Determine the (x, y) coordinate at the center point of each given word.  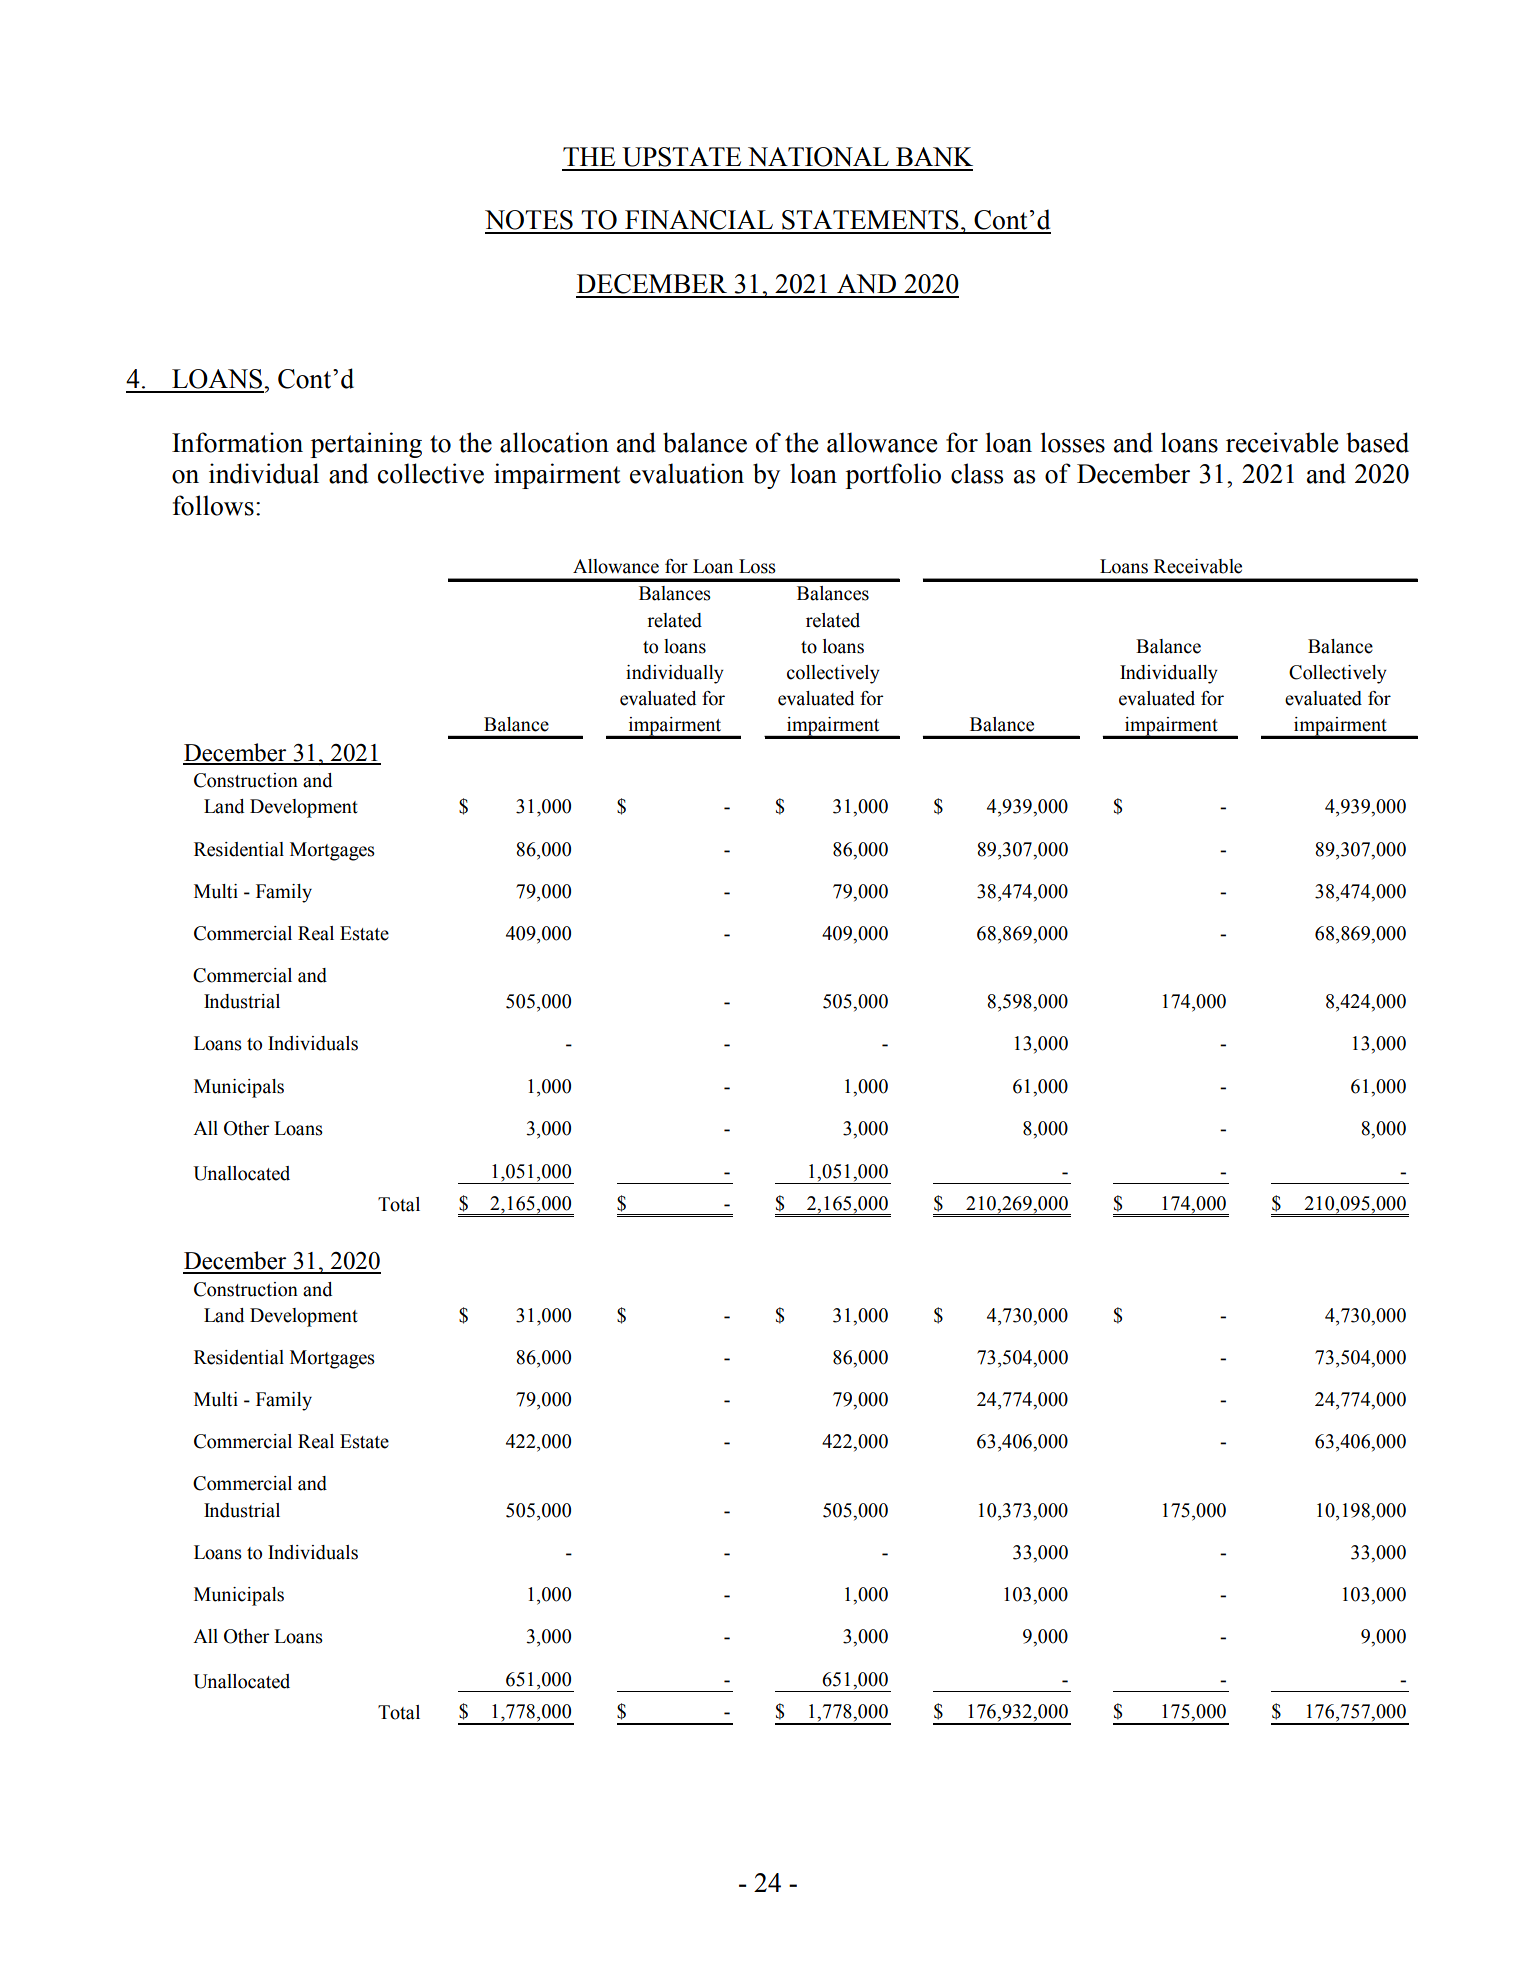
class (977, 473)
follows (213, 505)
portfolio (893, 476)
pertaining (366, 445)
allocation (554, 442)
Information (237, 442)
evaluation (687, 473)
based (1377, 442)
